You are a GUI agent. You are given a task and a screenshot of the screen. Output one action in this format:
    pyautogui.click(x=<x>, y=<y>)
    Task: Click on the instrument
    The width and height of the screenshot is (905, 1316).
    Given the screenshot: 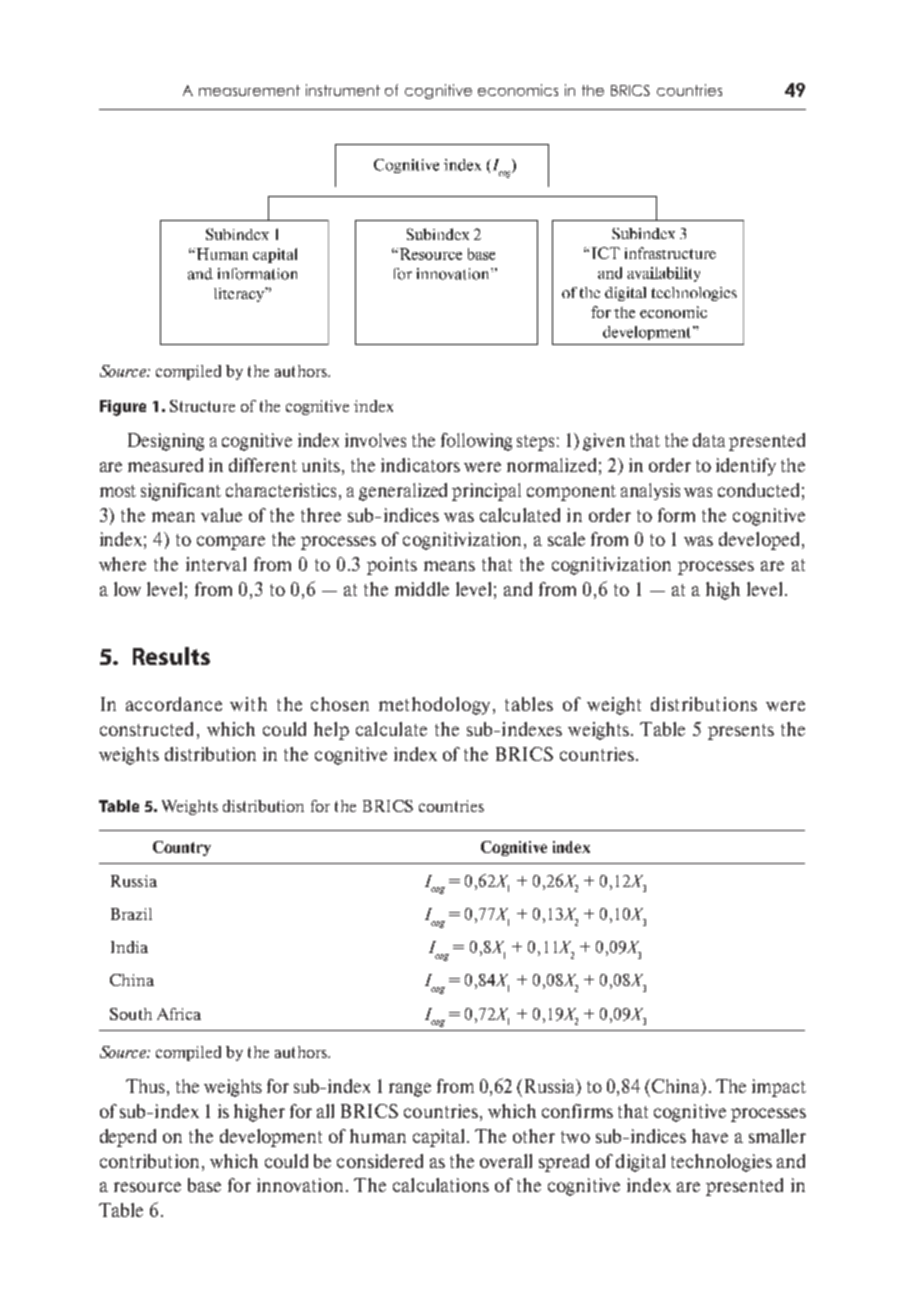 What is the action you would take?
    pyautogui.click(x=343, y=90)
